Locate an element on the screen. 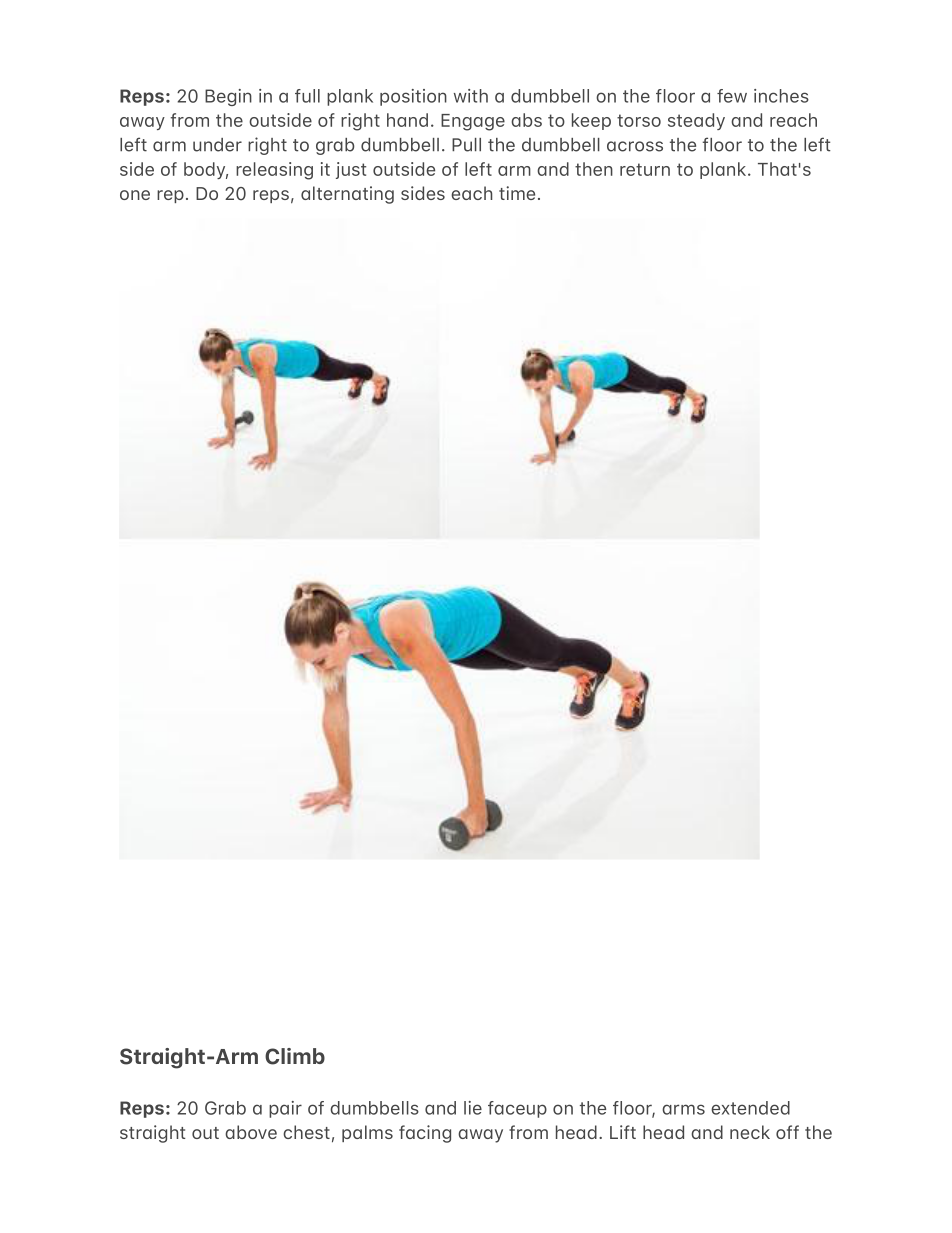 This screenshot has width=952, height=1233. rms is located at coordinates (689, 1109).
